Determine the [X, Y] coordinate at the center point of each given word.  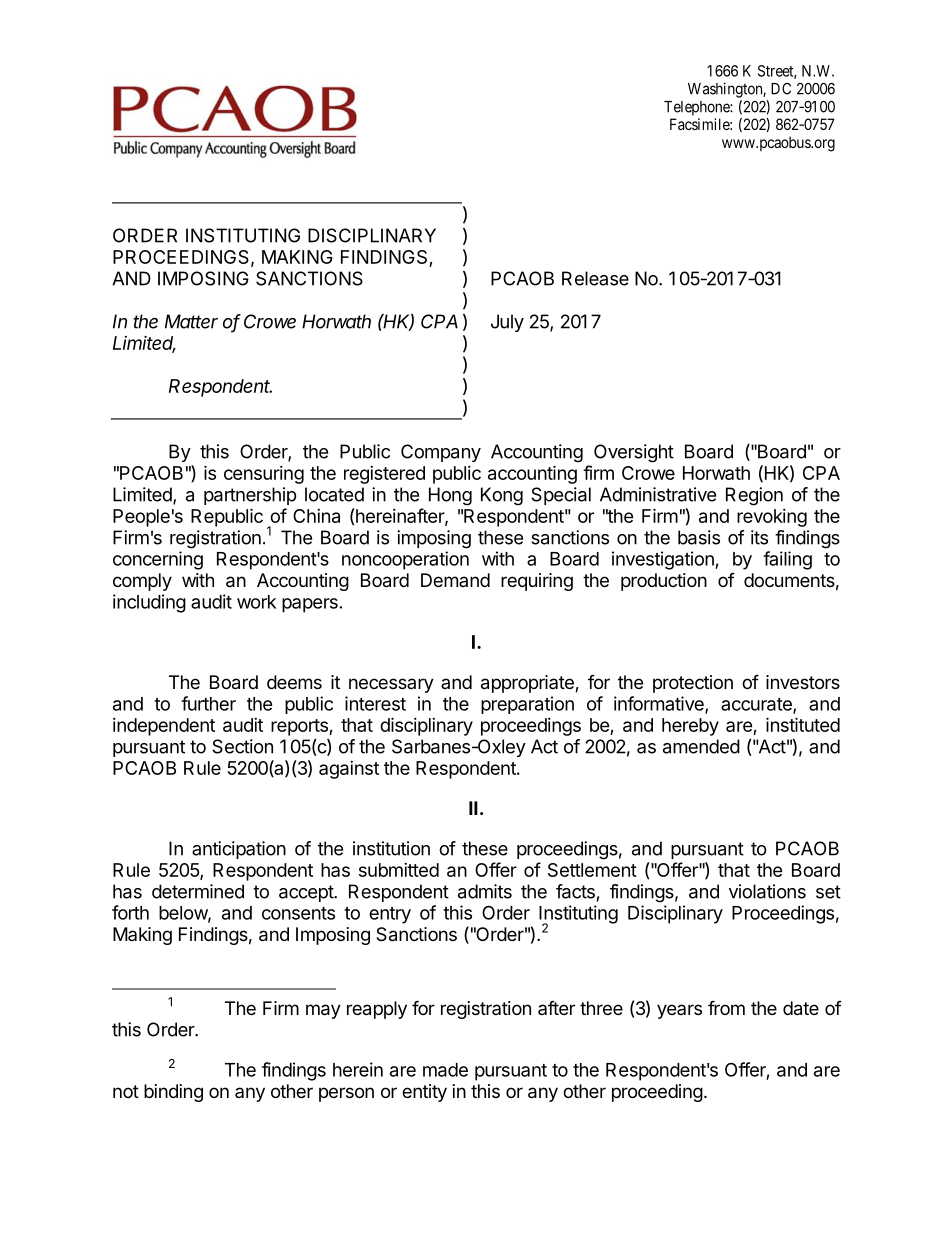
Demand [455, 580]
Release [595, 278]
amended [701, 746]
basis [699, 537]
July [507, 323]
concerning [158, 560]
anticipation [239, 850]
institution [391, 848]
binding [173, 1093]
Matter [191, 321]
